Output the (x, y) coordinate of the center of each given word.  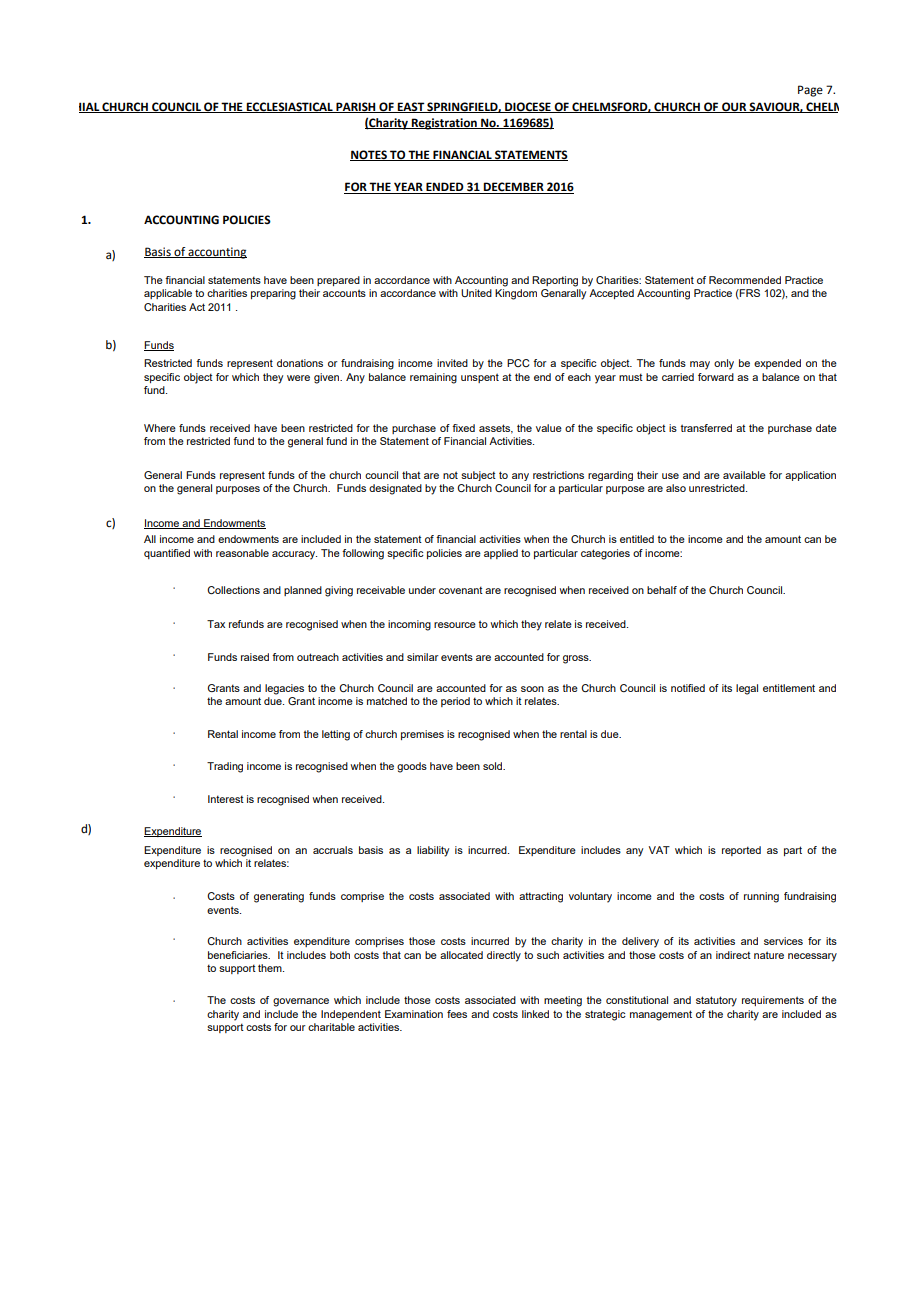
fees (457, 1014)
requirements (773, 1001)
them (271, 968)
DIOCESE (528, 107)
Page (810, 91)
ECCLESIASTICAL (289, 107)
